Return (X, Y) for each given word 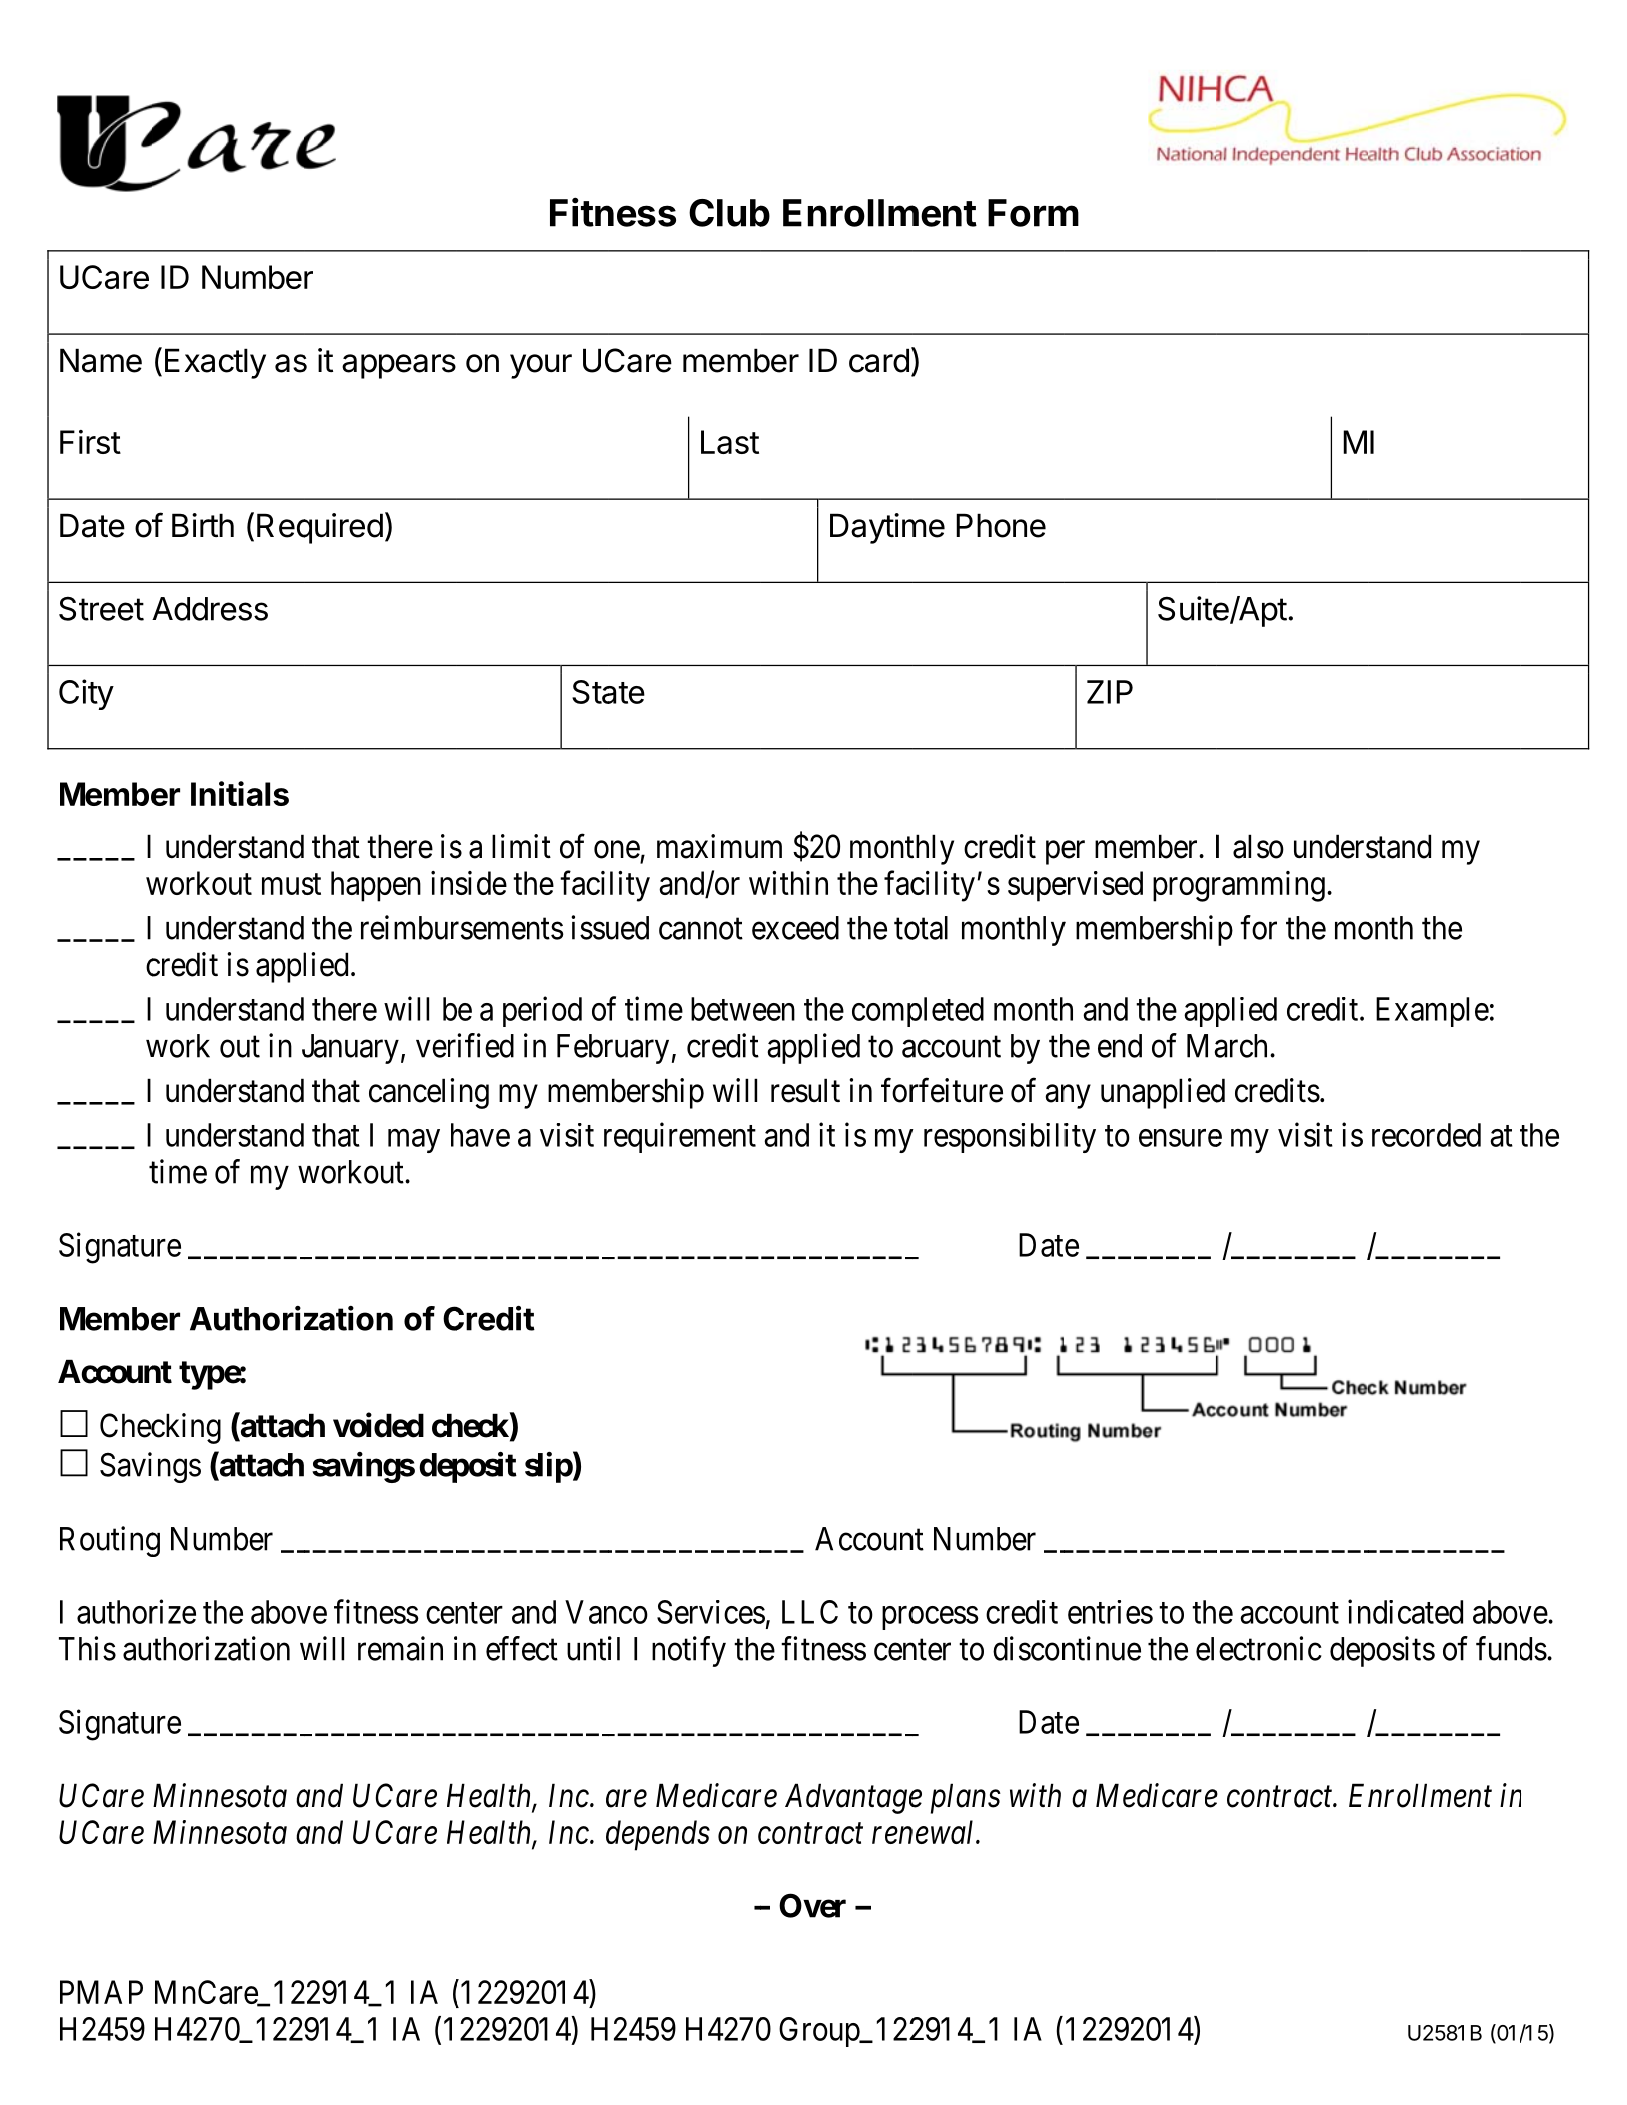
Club (729, 213)
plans (966, 1798)
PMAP (101, 1992)
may (414, 1141)
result (805, 1090)
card (879, 360)
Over (812, 1905)
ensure (1180, 1138)
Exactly (215, 363)
